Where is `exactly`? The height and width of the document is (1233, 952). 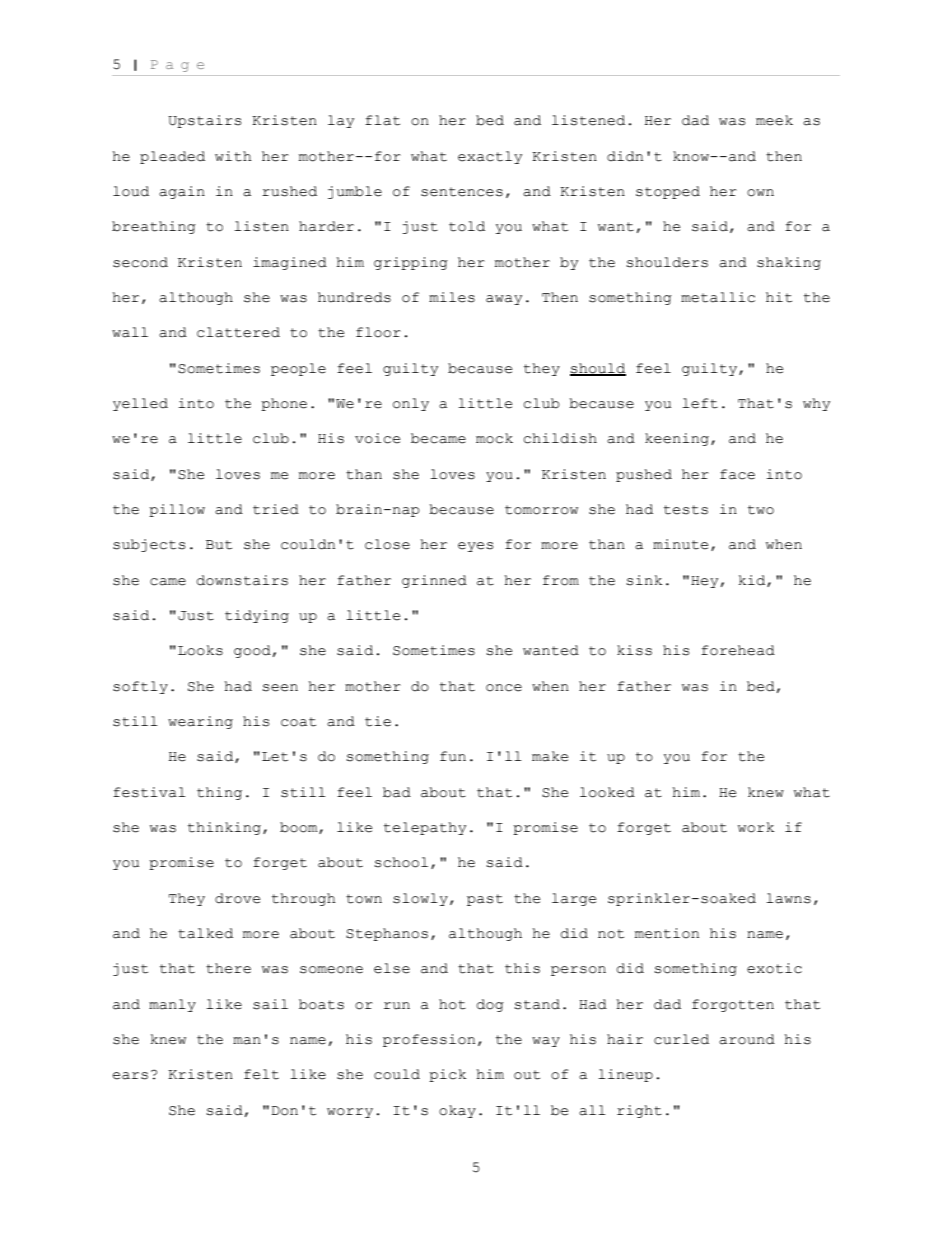
exactly is located at coordinates (490, 157).
